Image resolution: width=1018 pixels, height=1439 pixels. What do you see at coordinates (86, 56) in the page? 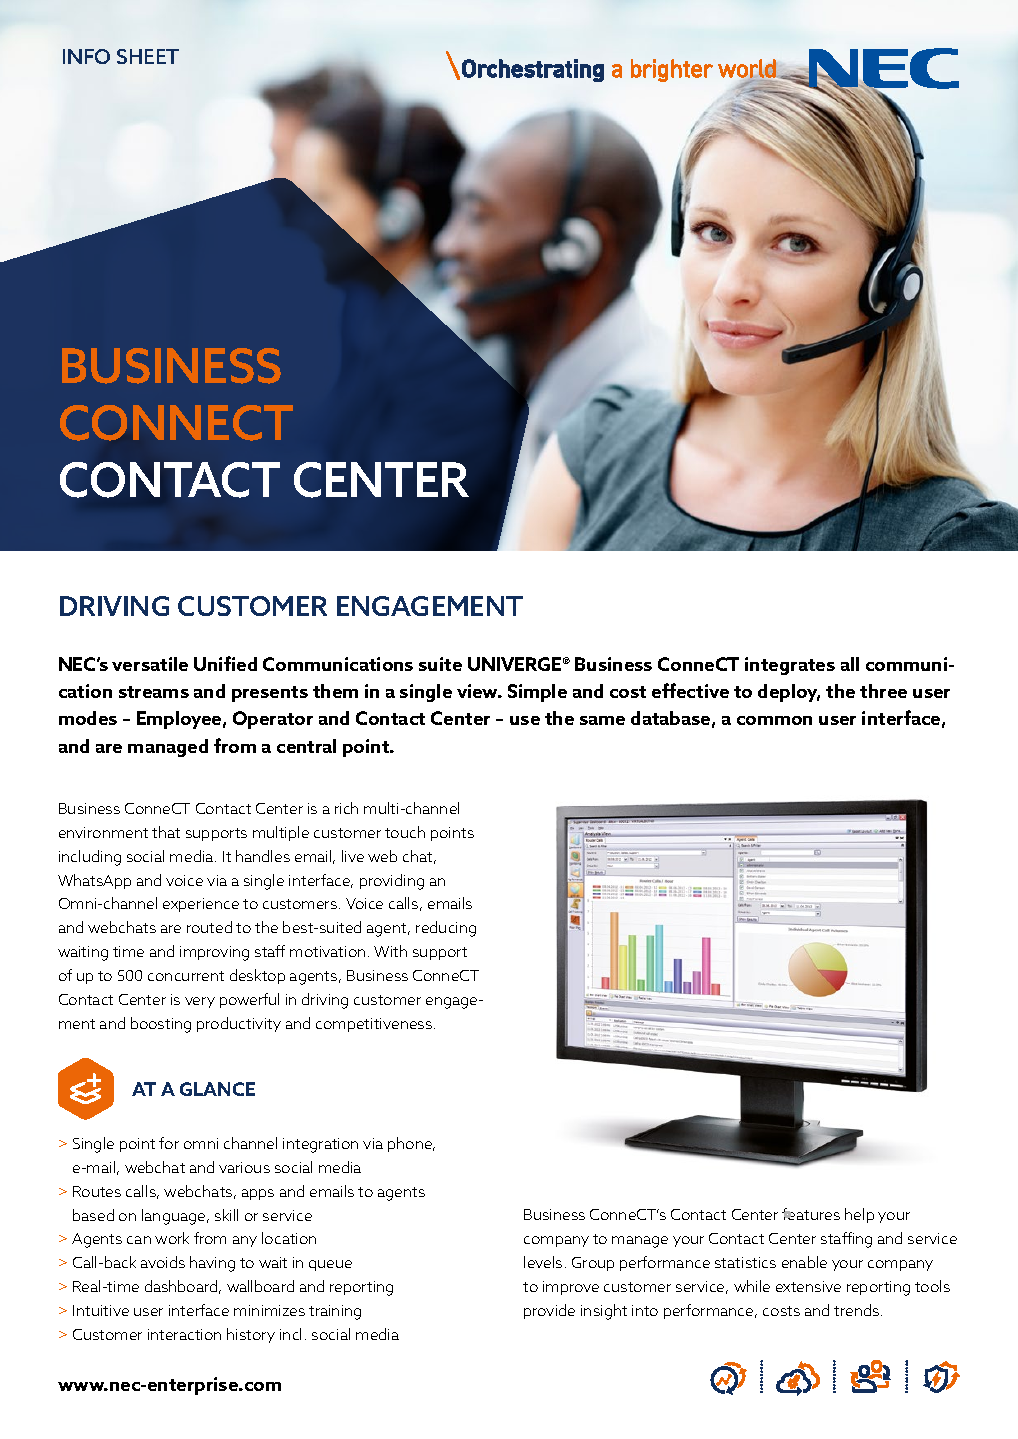
I see `INFO` at bounding box center [86, 56].
